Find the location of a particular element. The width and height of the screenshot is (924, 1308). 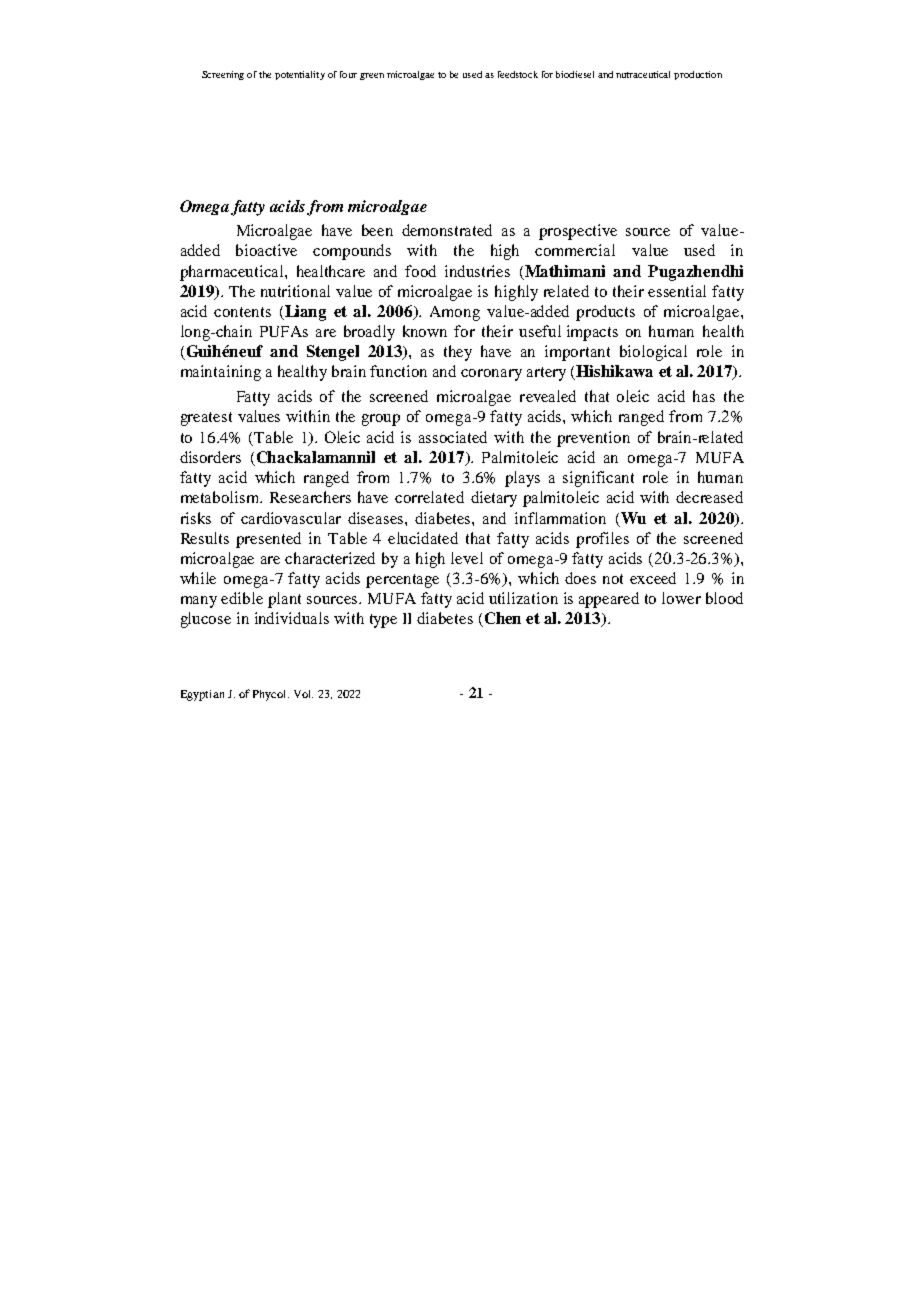

demonstrated is located at coordinates (447, 230).
